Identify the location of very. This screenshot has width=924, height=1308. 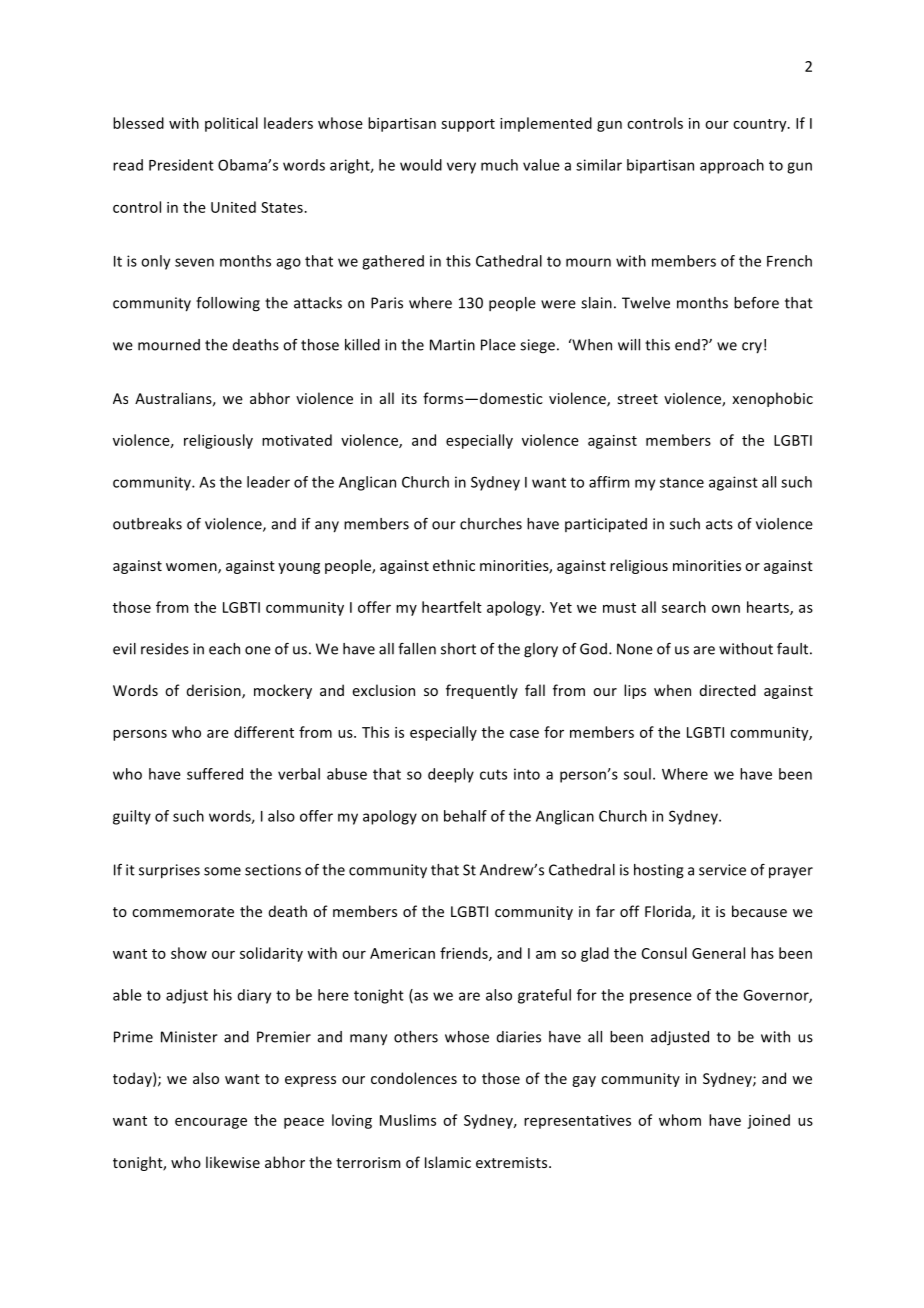
(461, 168).
